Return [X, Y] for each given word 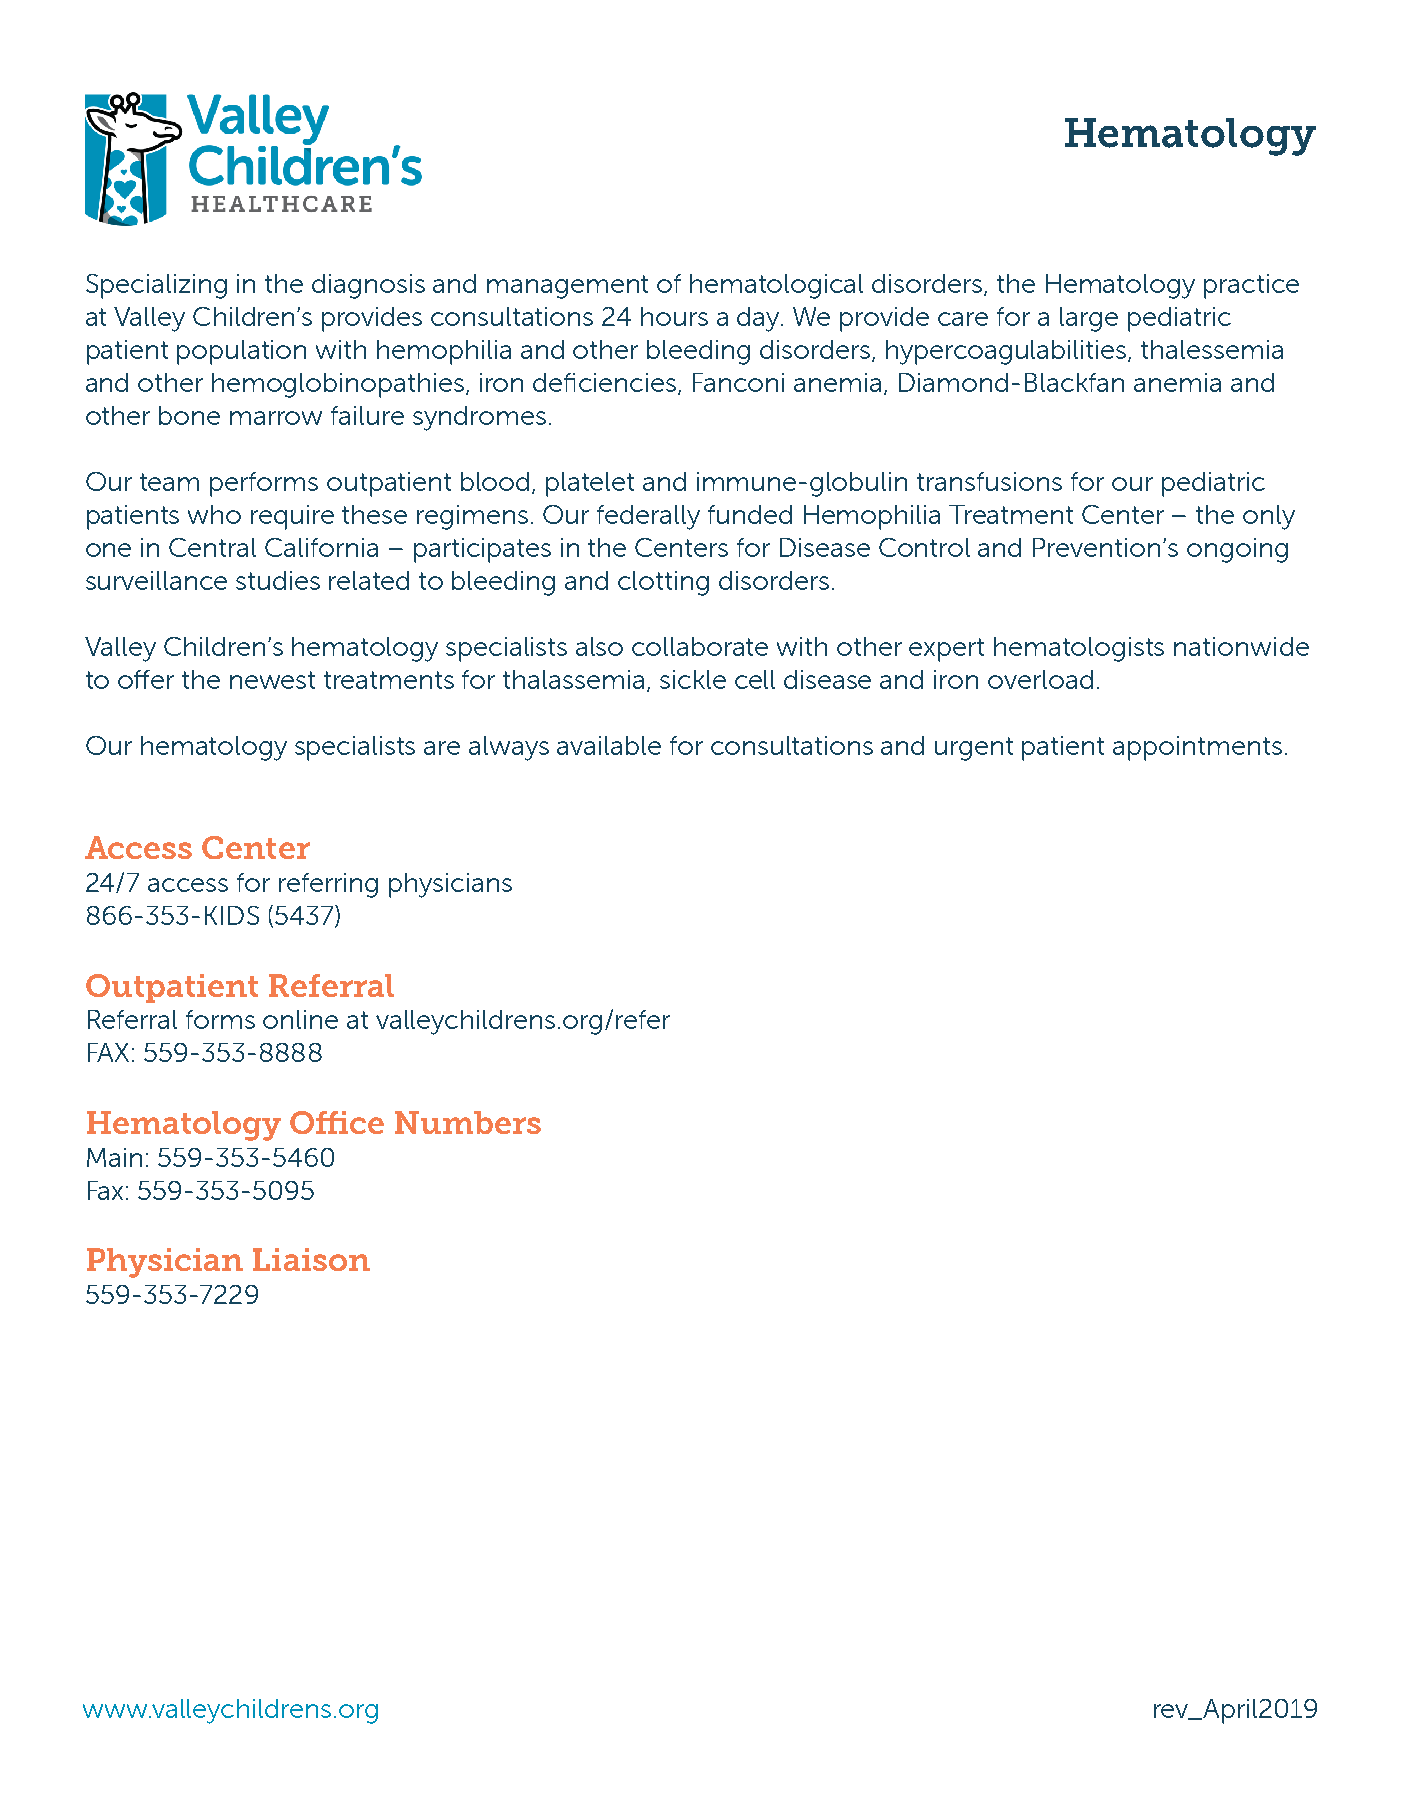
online [300, 1019]
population [241, 352]
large [1089, 319]
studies [278, 580]
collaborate [700, 646]
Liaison [311, 1259]
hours [674, 316]
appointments [1197, 748]
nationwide [1241, 646]
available [609, 745]
